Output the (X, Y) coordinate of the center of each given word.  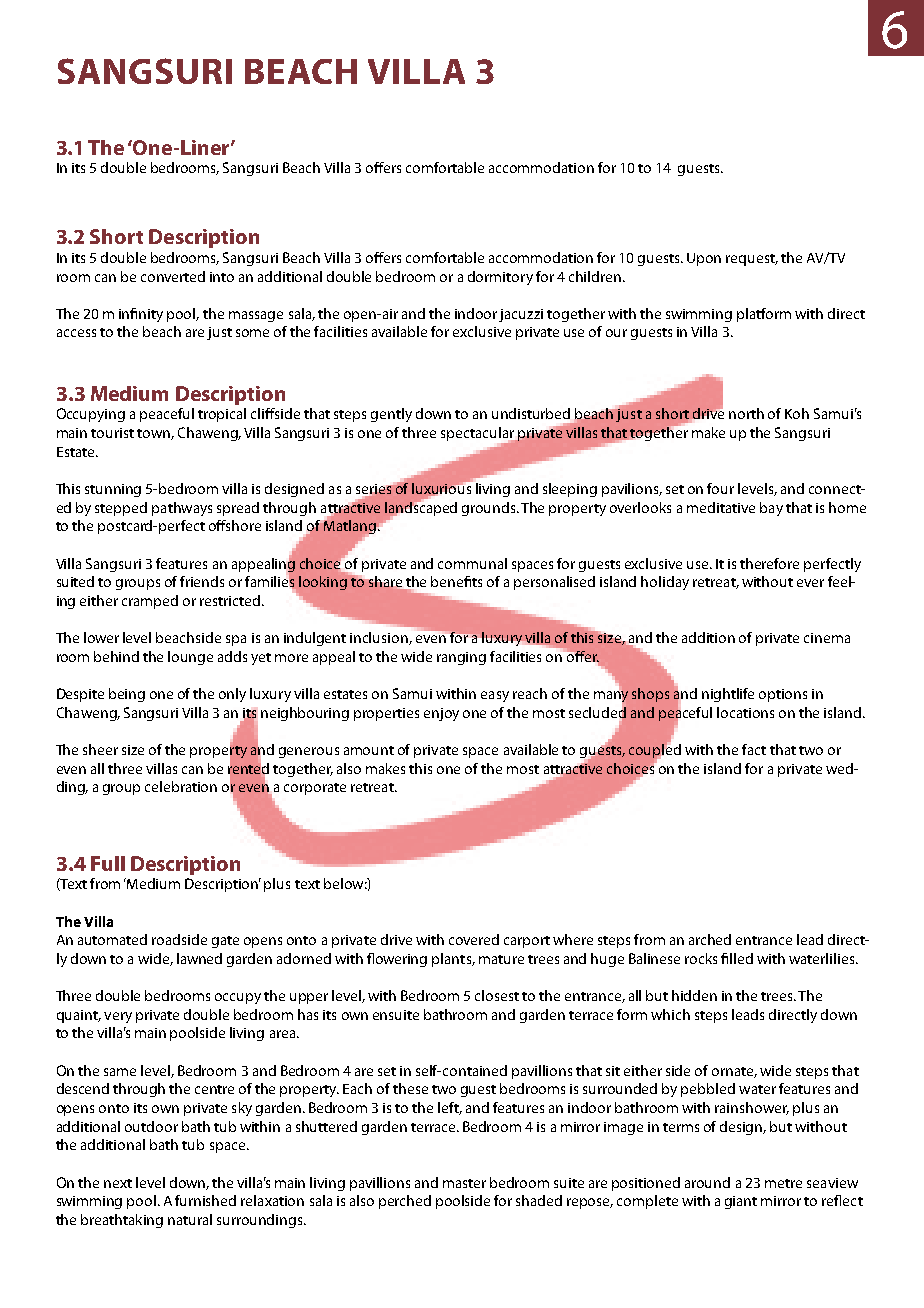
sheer (100, 749)
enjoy (441, 714)
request (752, 260)
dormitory (500, 278)
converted (173, 276)
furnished (205, 1200)
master (464, 1183)
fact (754, 749)
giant (741, 1202)
